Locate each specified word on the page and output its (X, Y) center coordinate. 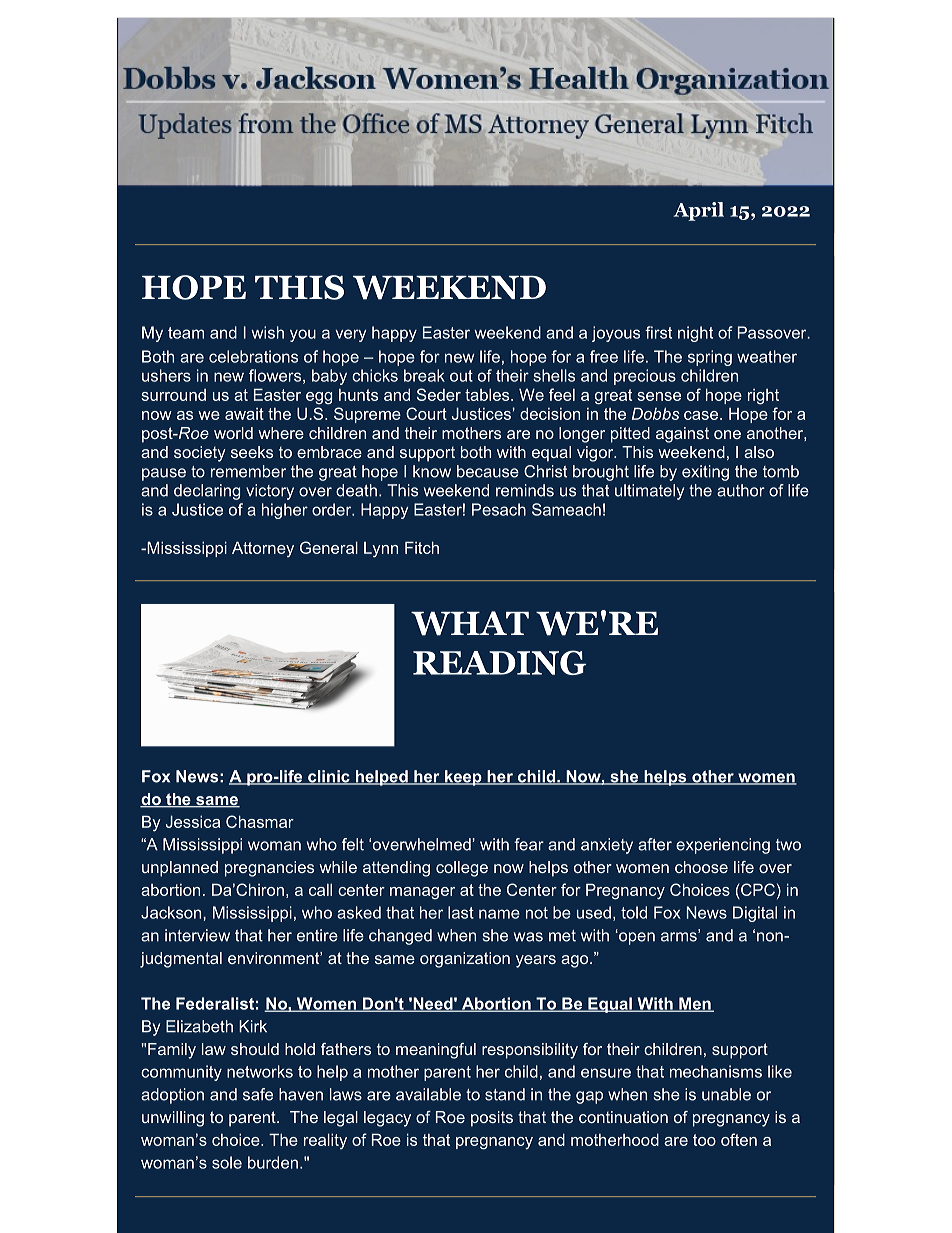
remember (248, 471)
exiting (705, 473)
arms (680, 936)
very (350, 335)
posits (492, 1119)
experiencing (723, 846)
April (698, 211)
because (488, 471)
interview (197, 935)
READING (499, 662)
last (461, 912)
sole (227, 1162)
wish (267, 332)
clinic (329, 777)
